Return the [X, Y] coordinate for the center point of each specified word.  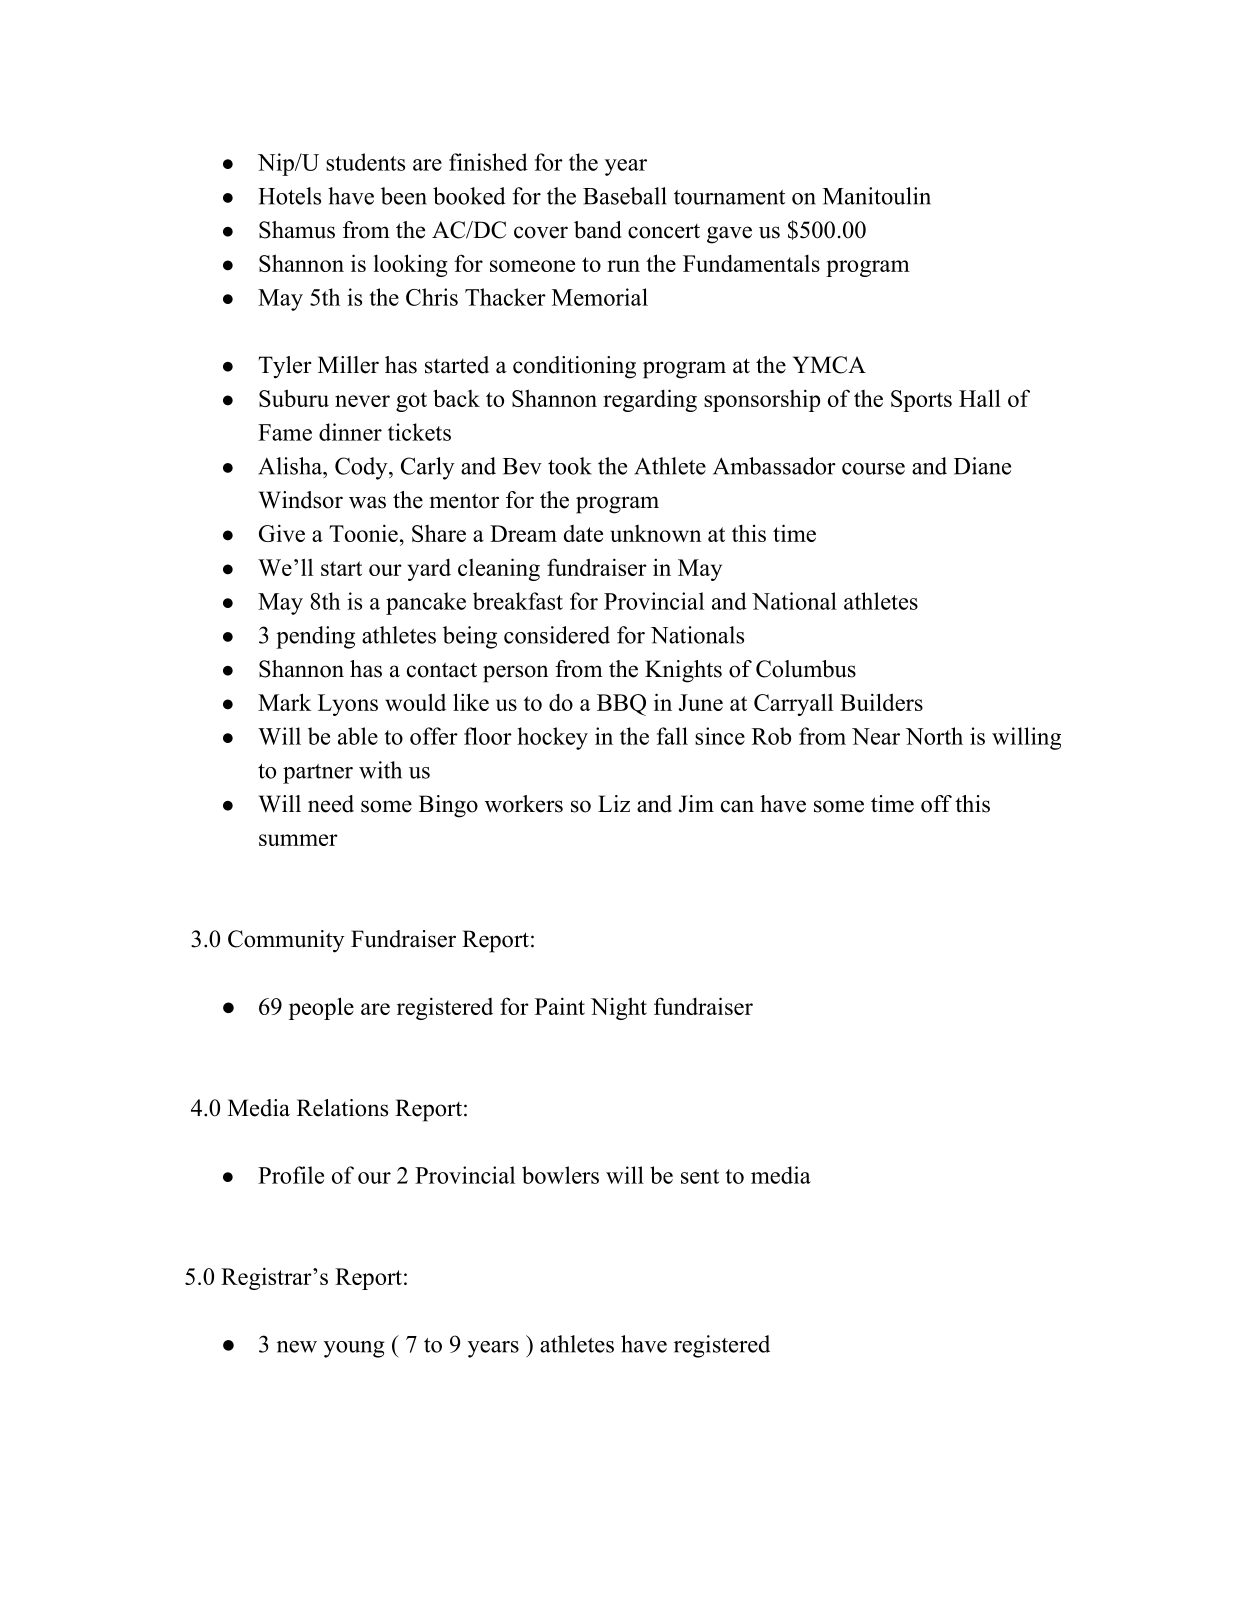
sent [700, 1176]
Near [876, 736]
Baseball [625, 196]
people [321, 1008]
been [404, 196]
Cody [362, 468]
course [873, 469]
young [354, 1349]
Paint [560, 1006]
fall [672, 736]
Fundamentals [751, 263]
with [380, 770]
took [570, 466]
